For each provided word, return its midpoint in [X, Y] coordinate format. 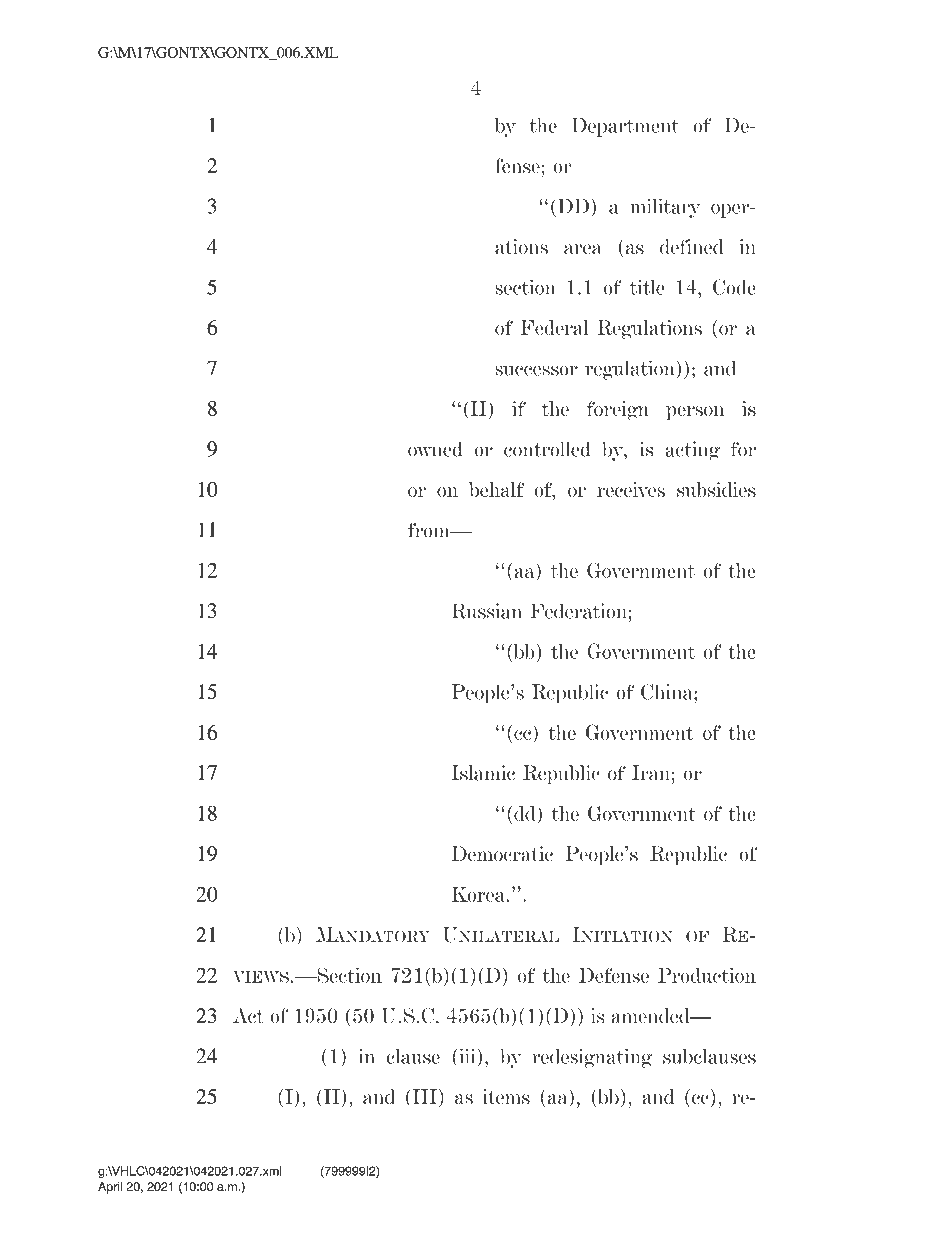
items [506, 1097]
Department [625, 127]
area [583, 249]
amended [651, 1016]
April [110, 1188]
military [665, 208]
